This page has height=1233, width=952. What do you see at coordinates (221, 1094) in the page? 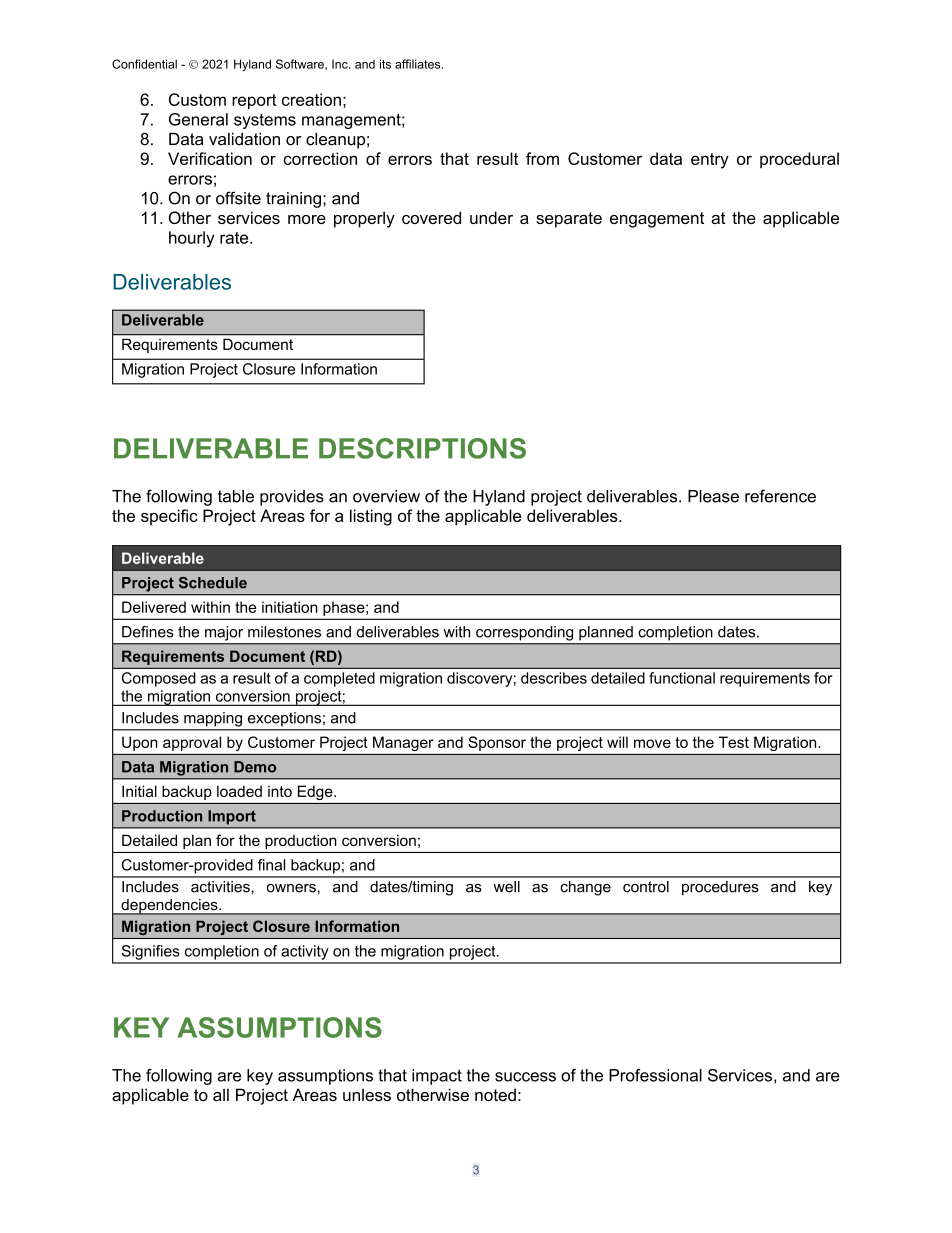
I see `all` at bounding box center [221, 1094].
